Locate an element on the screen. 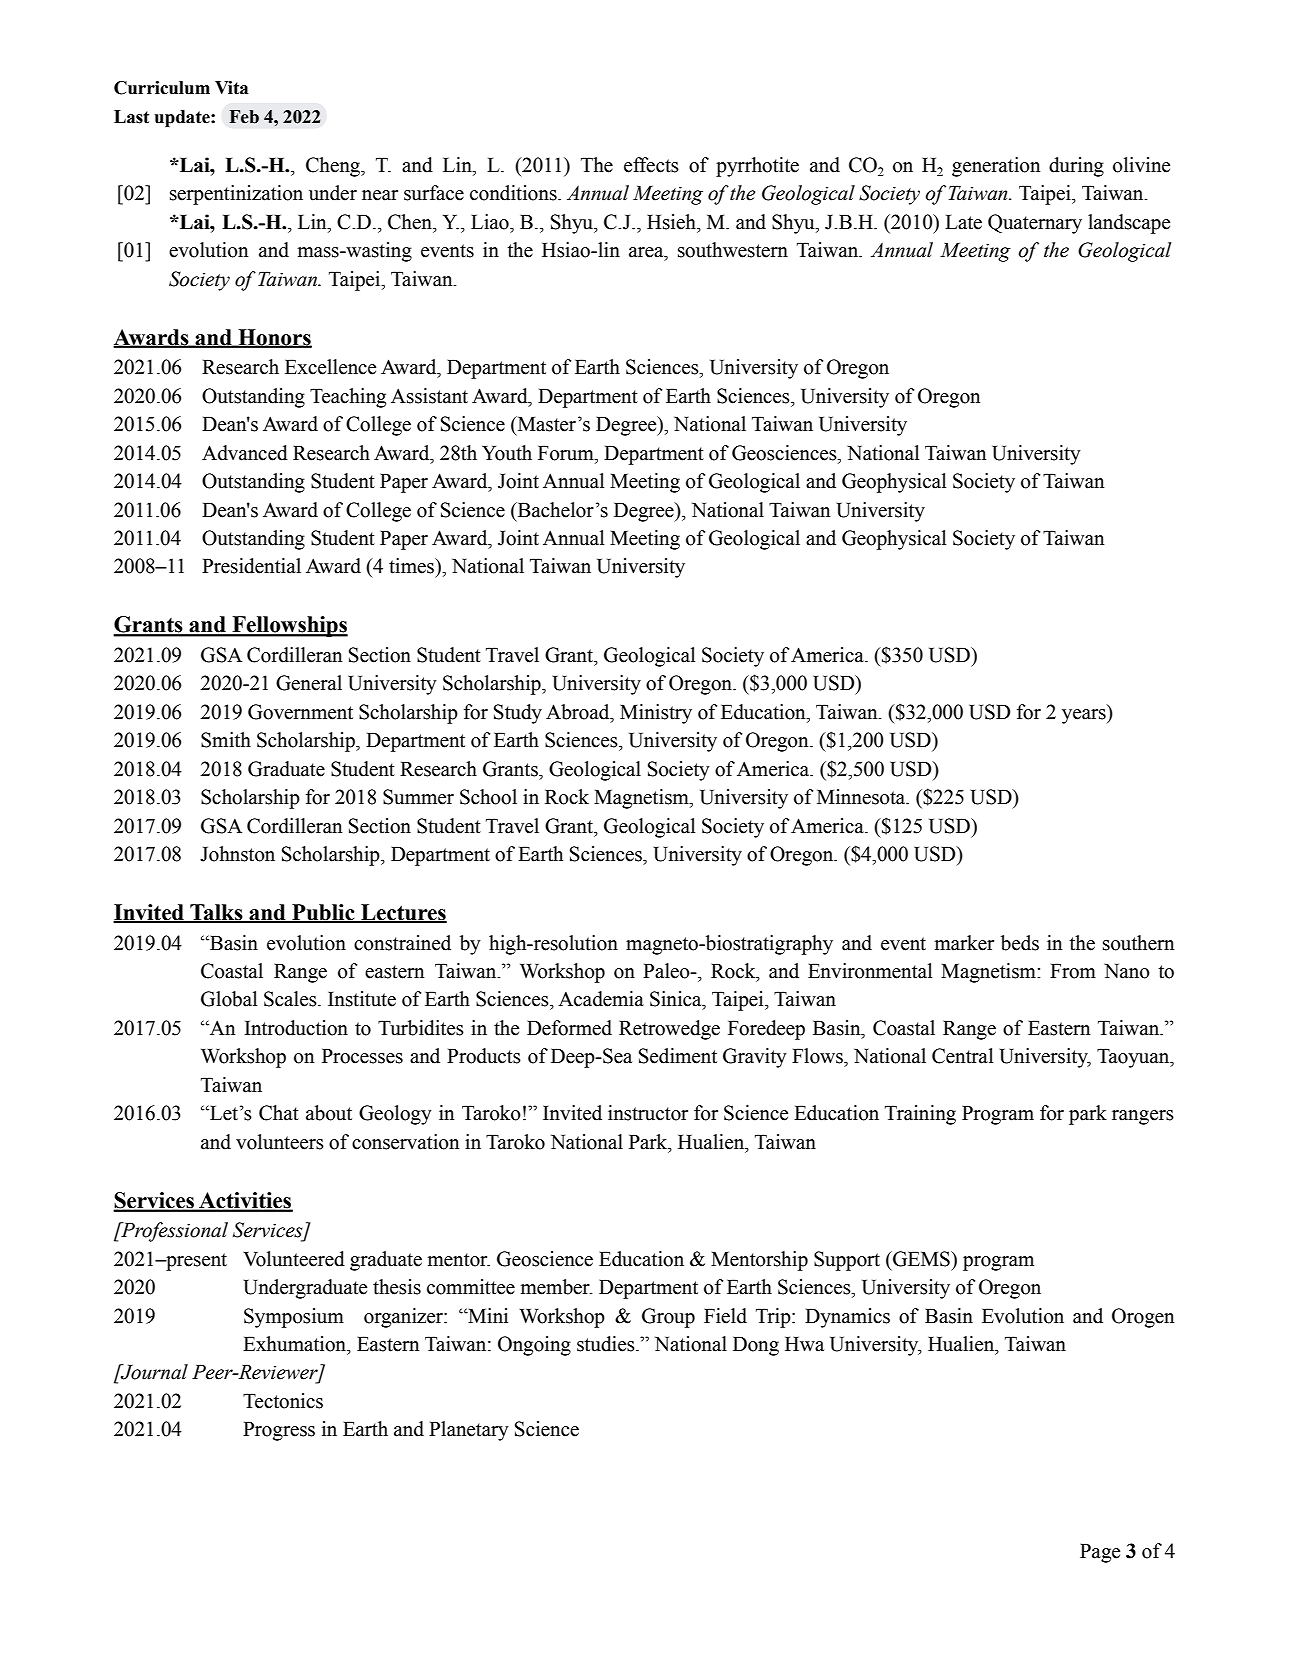 This screenshot has height=1669, width=1289. Johnston is located at coordinates (237, 854).
